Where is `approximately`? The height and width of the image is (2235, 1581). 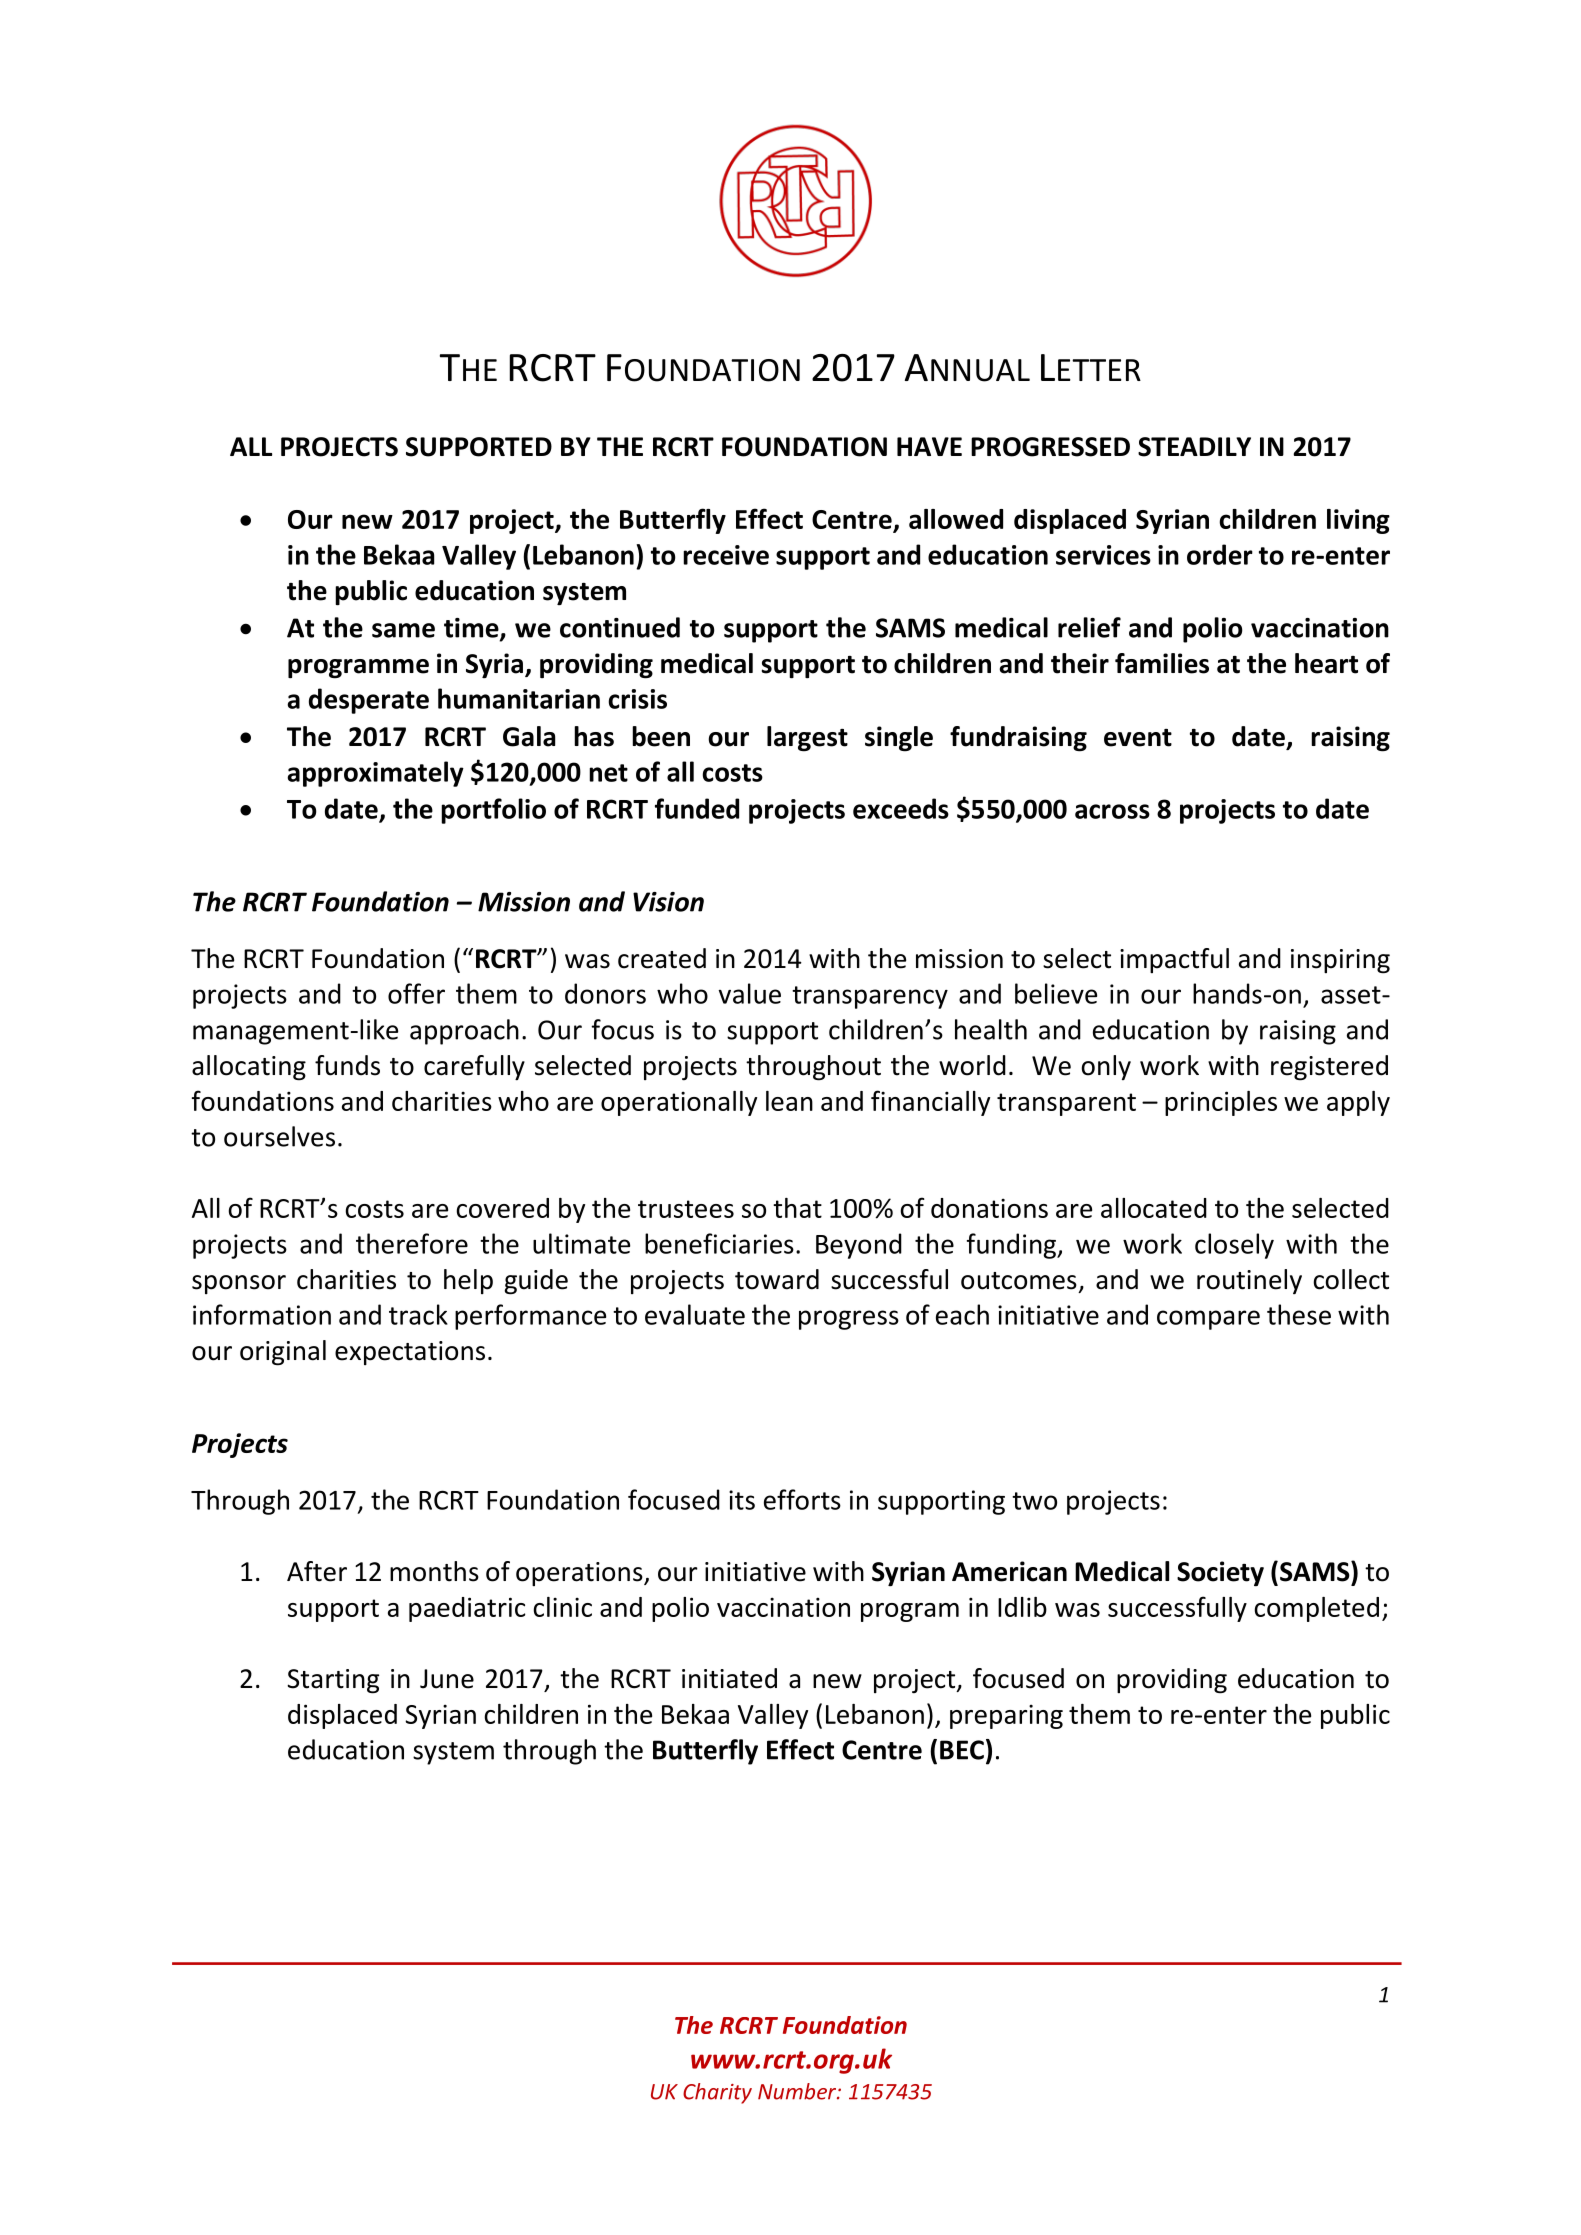
approximately is located at coordinates (375, 774).
